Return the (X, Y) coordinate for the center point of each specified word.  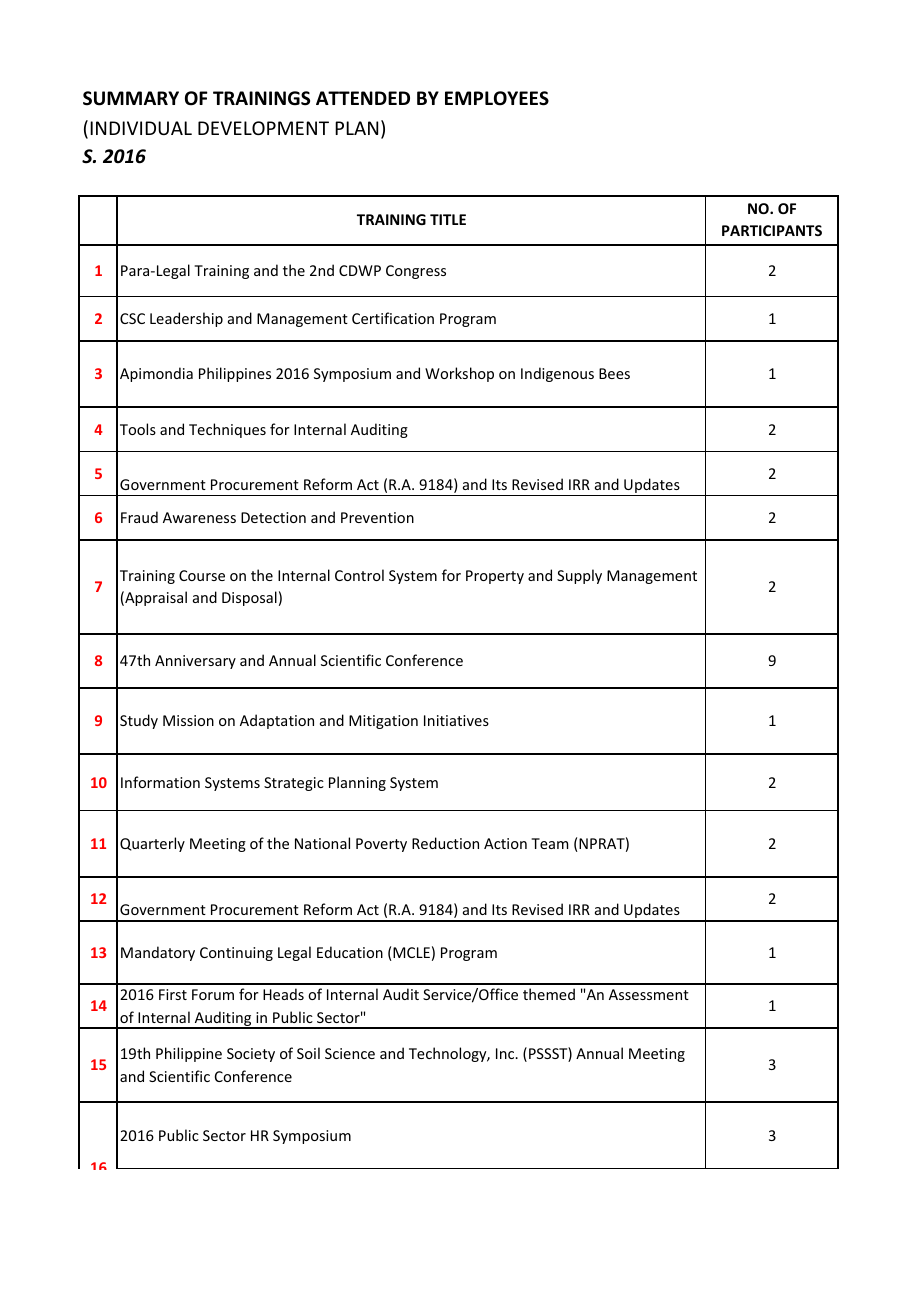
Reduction (445, 843)
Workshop (459, 374)
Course (202, 575)
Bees (614, 373)
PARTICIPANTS (772, 230)
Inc (506, 1053)
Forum (213, 994)
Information (160, 782)
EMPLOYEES (497, 98)
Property (495, 577)
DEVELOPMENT (263, 128)
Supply (579, 576)
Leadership (186, 319)
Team (549, 843)
